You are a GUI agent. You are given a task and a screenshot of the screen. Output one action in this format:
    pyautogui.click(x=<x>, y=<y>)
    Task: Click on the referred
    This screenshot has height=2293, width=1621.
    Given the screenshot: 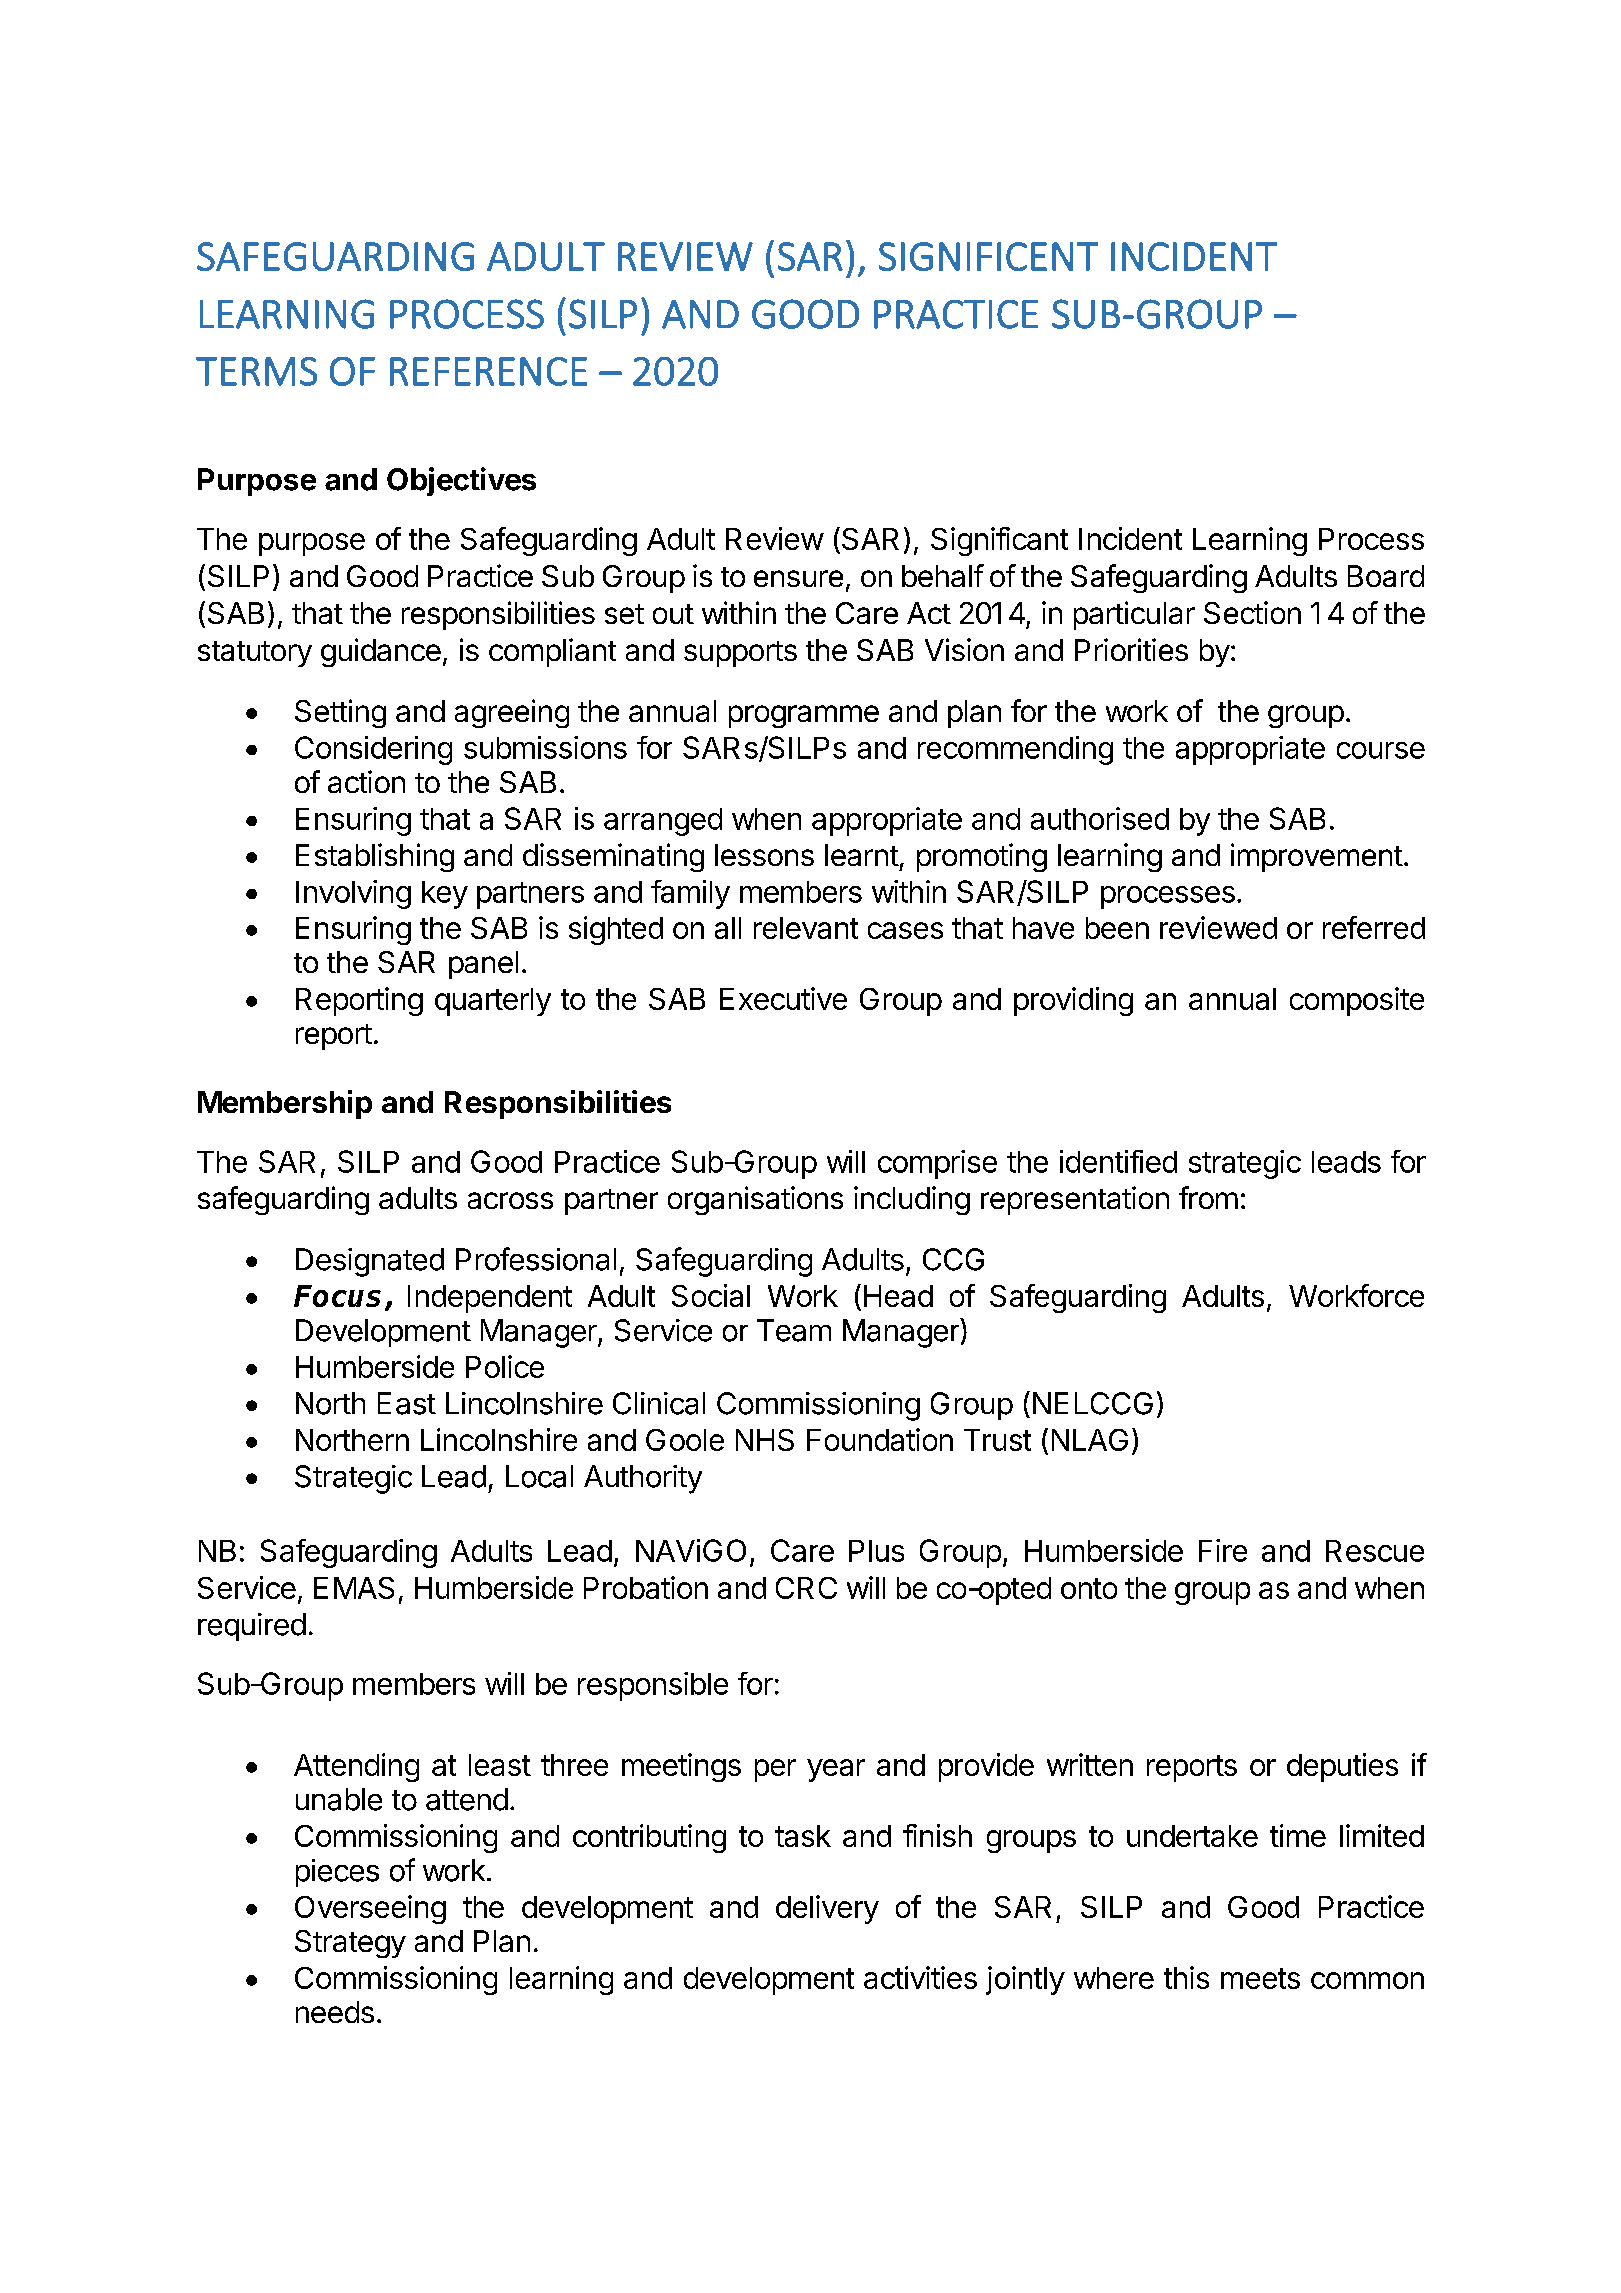 What is the action you would take?
    pyautogui.click(x=1374, y=927)
